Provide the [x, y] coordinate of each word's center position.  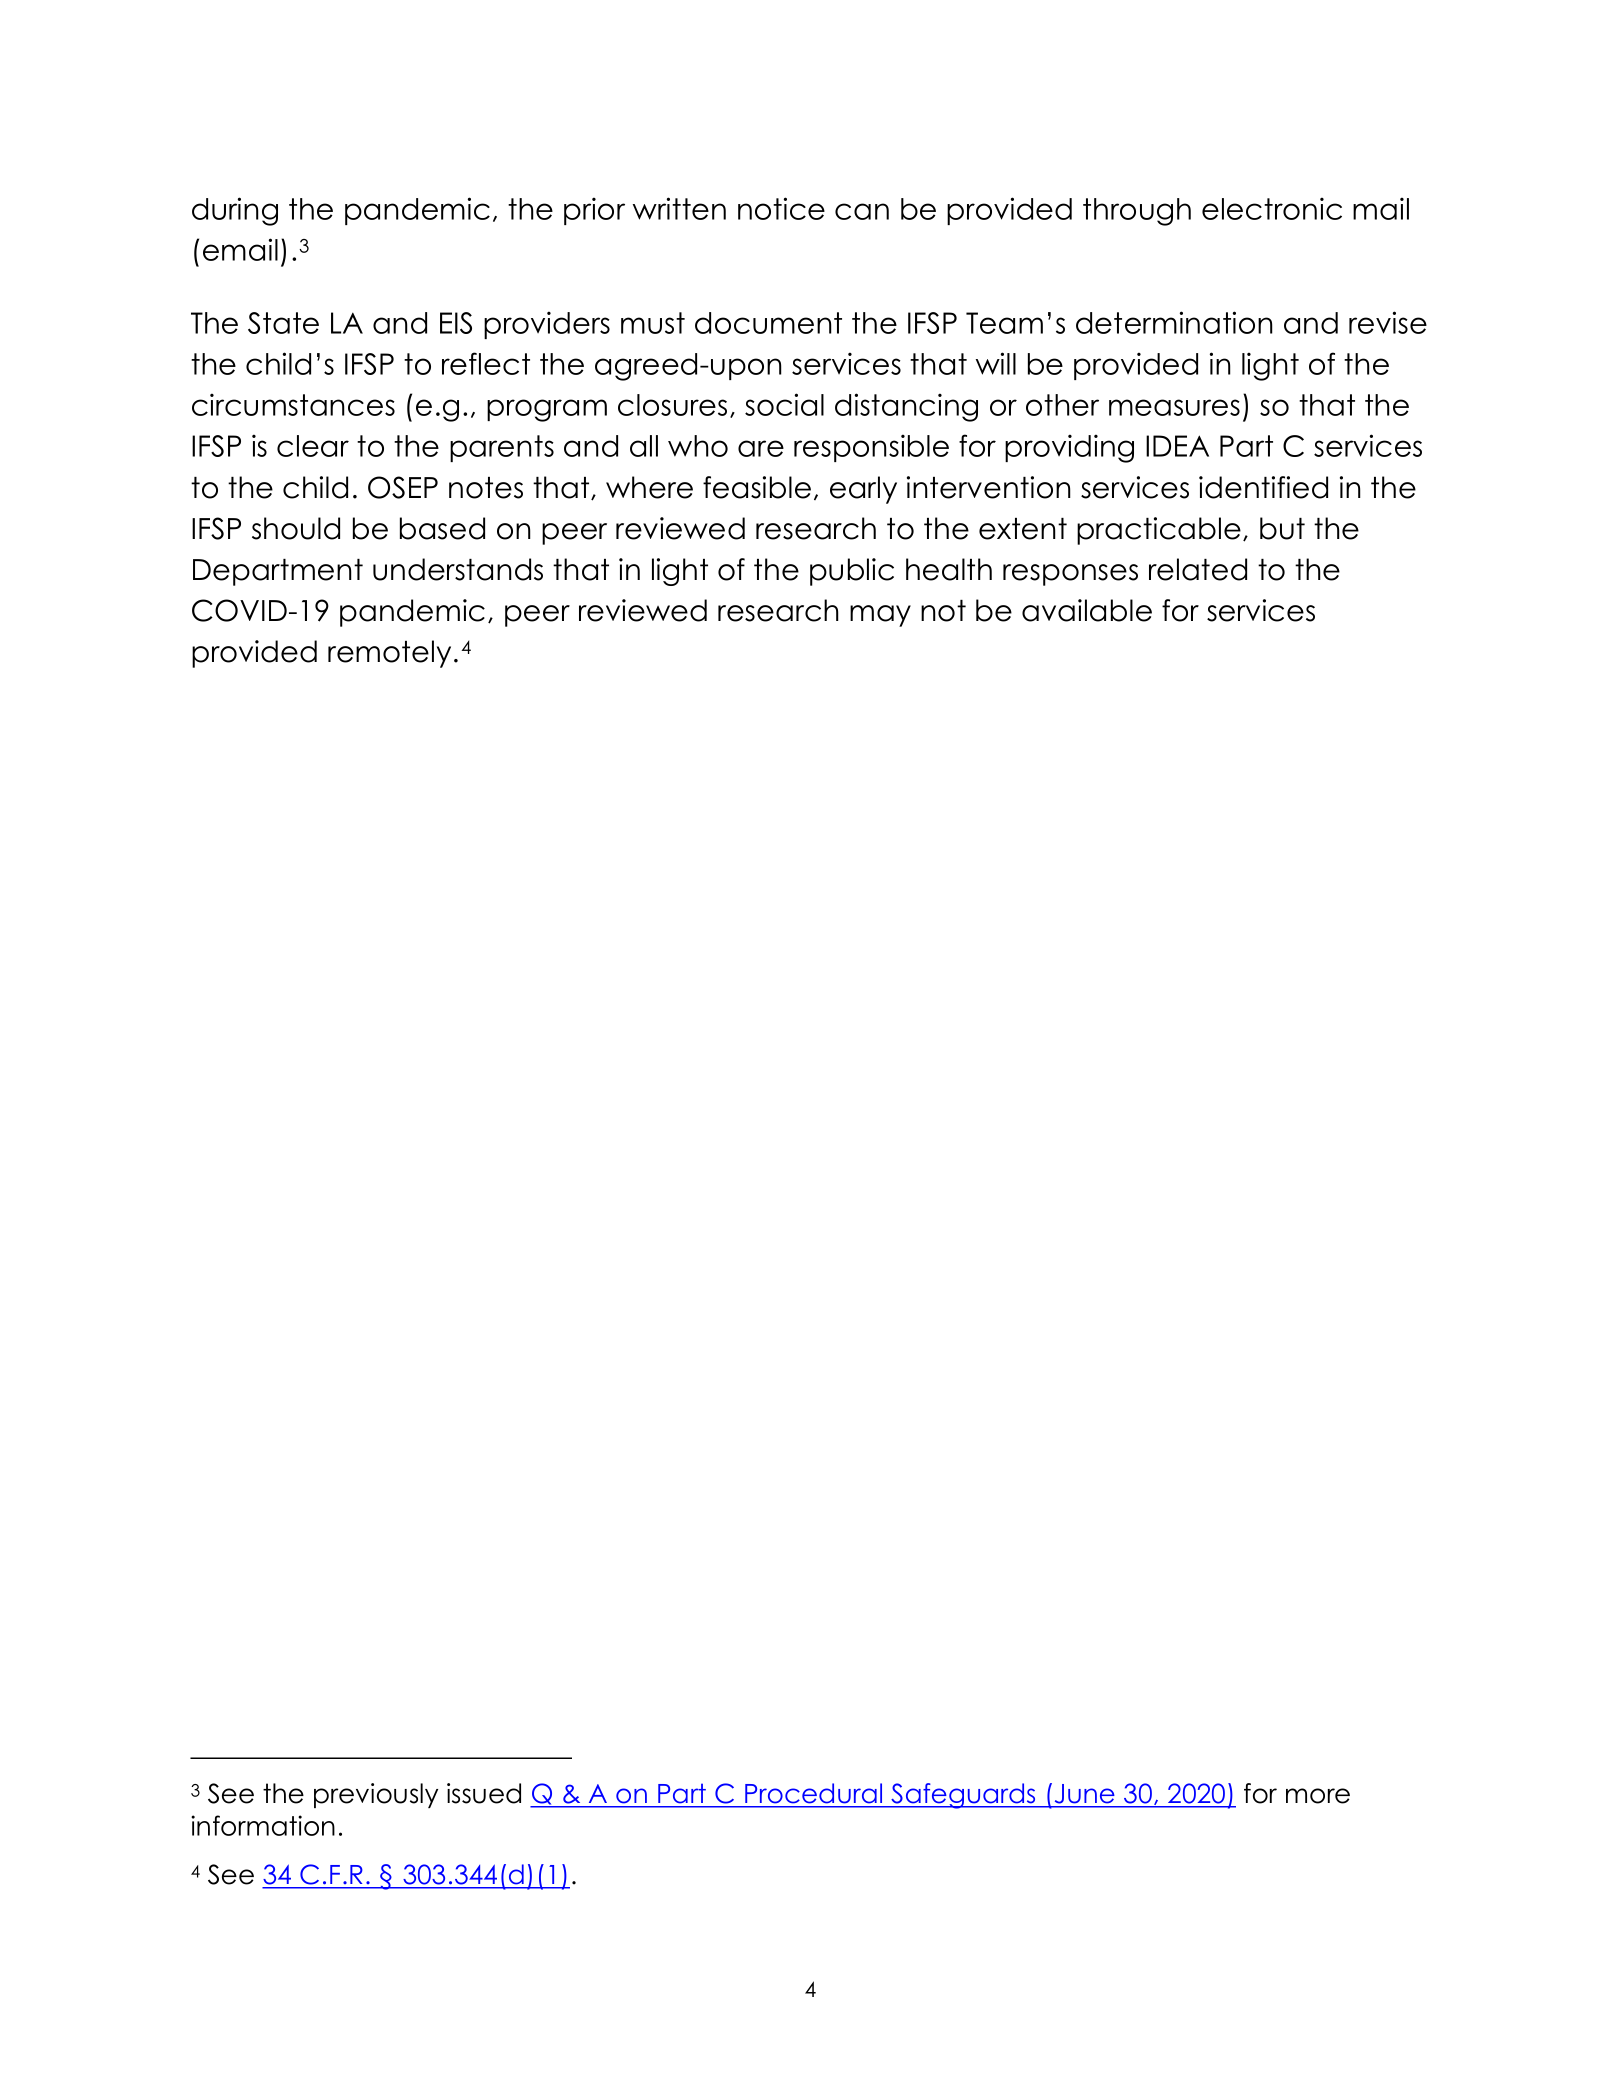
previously [376, 1795]
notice [781, 208]
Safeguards [963, 1796]
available [1087, 610]
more [1318, 1796]
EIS [456, 323]
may [880, 616]
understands [458, 569]
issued [484, 1793]
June [1084, 1793]
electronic [1272, 208]
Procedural [813, 1793]
